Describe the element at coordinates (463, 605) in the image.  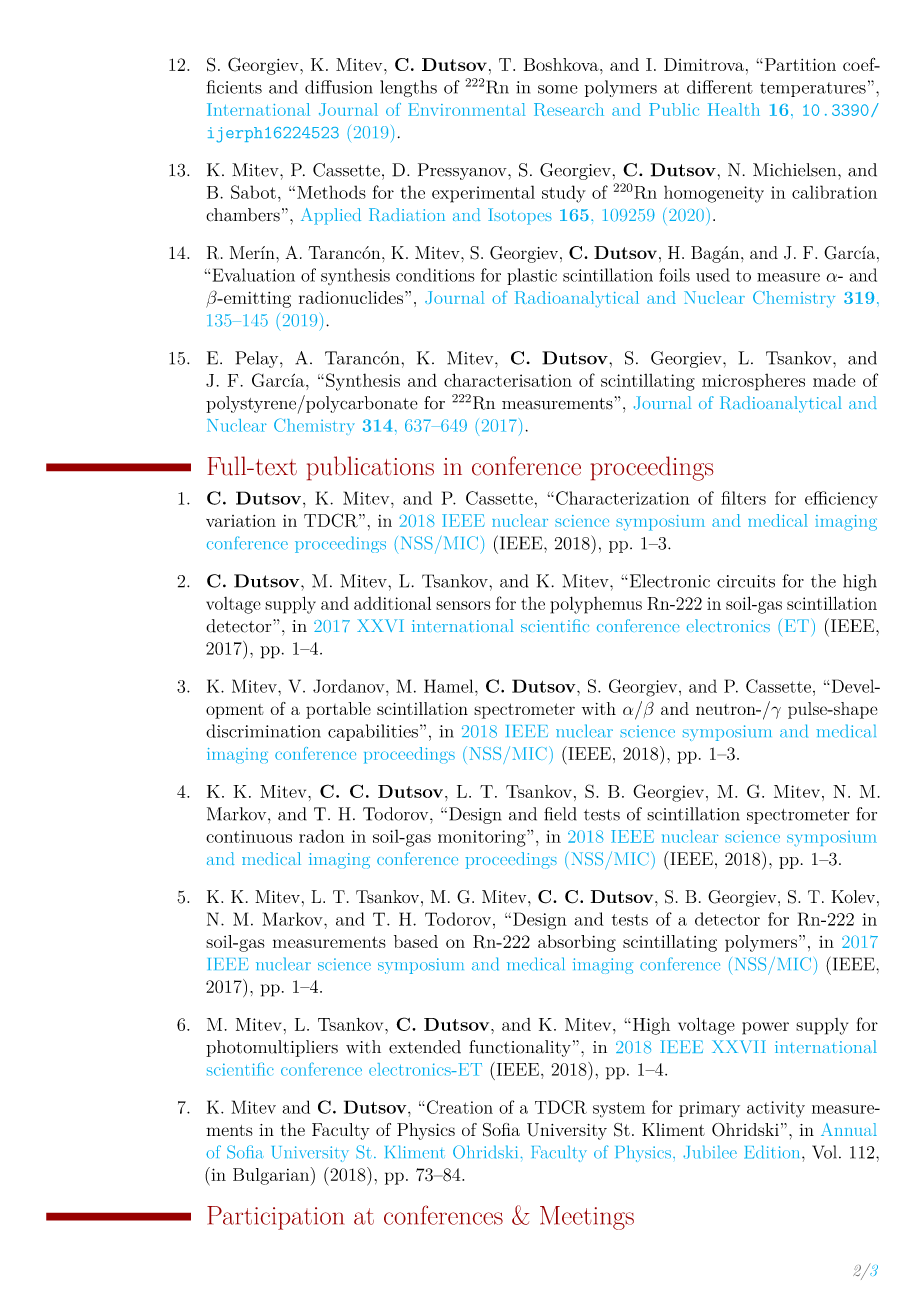
I see `sensors` at that location.
